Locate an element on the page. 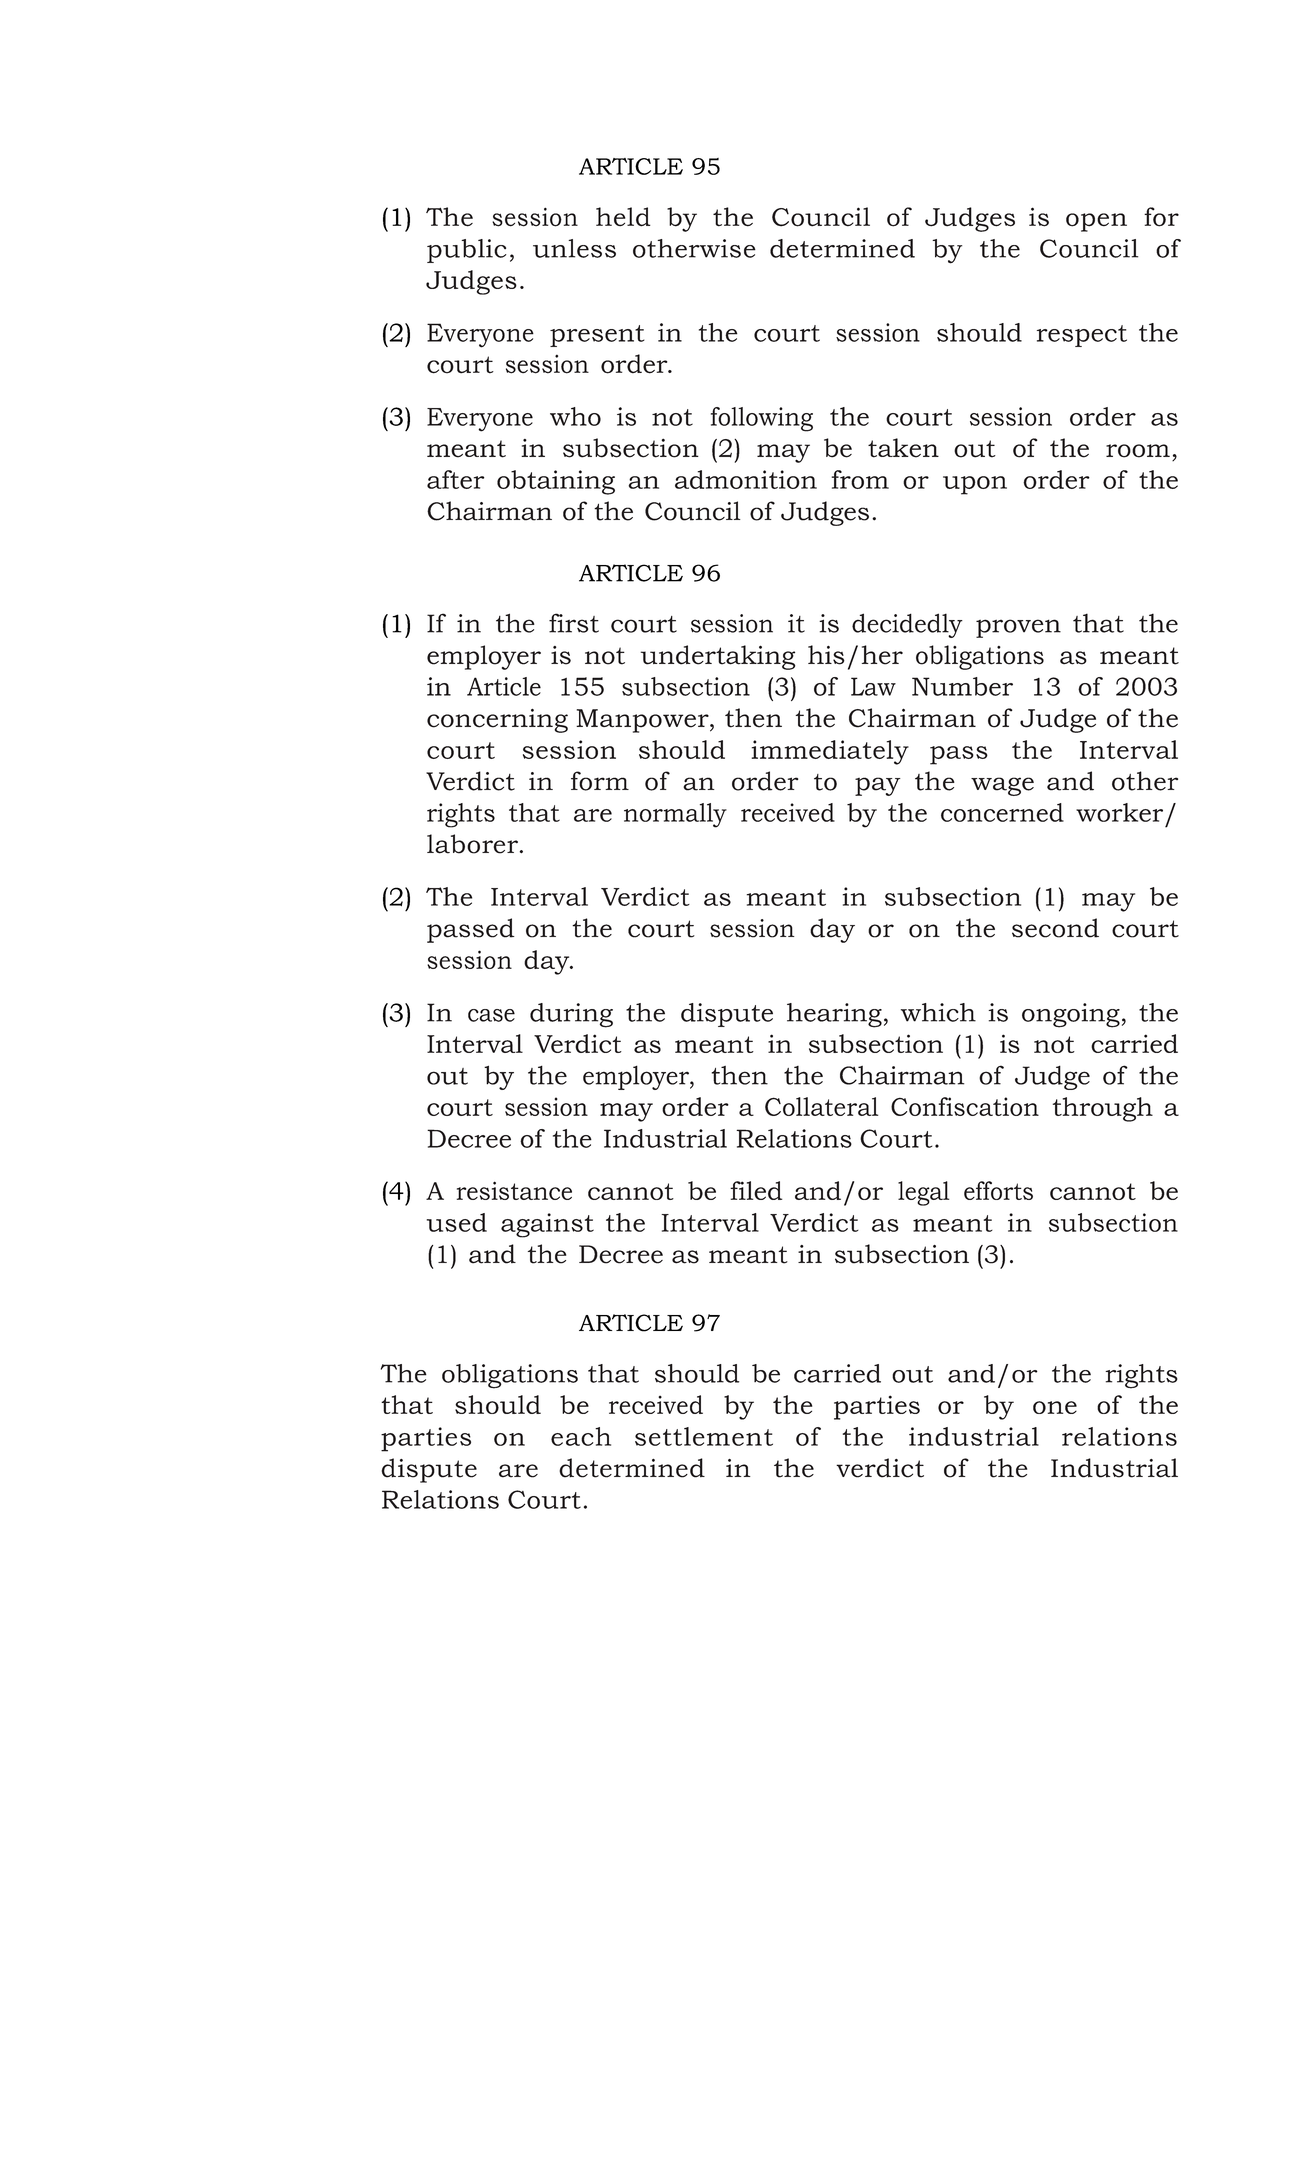 Image resolution: width=1315 pixels, height=2166 pixels. through is located at coordinates (1103, 1109).
